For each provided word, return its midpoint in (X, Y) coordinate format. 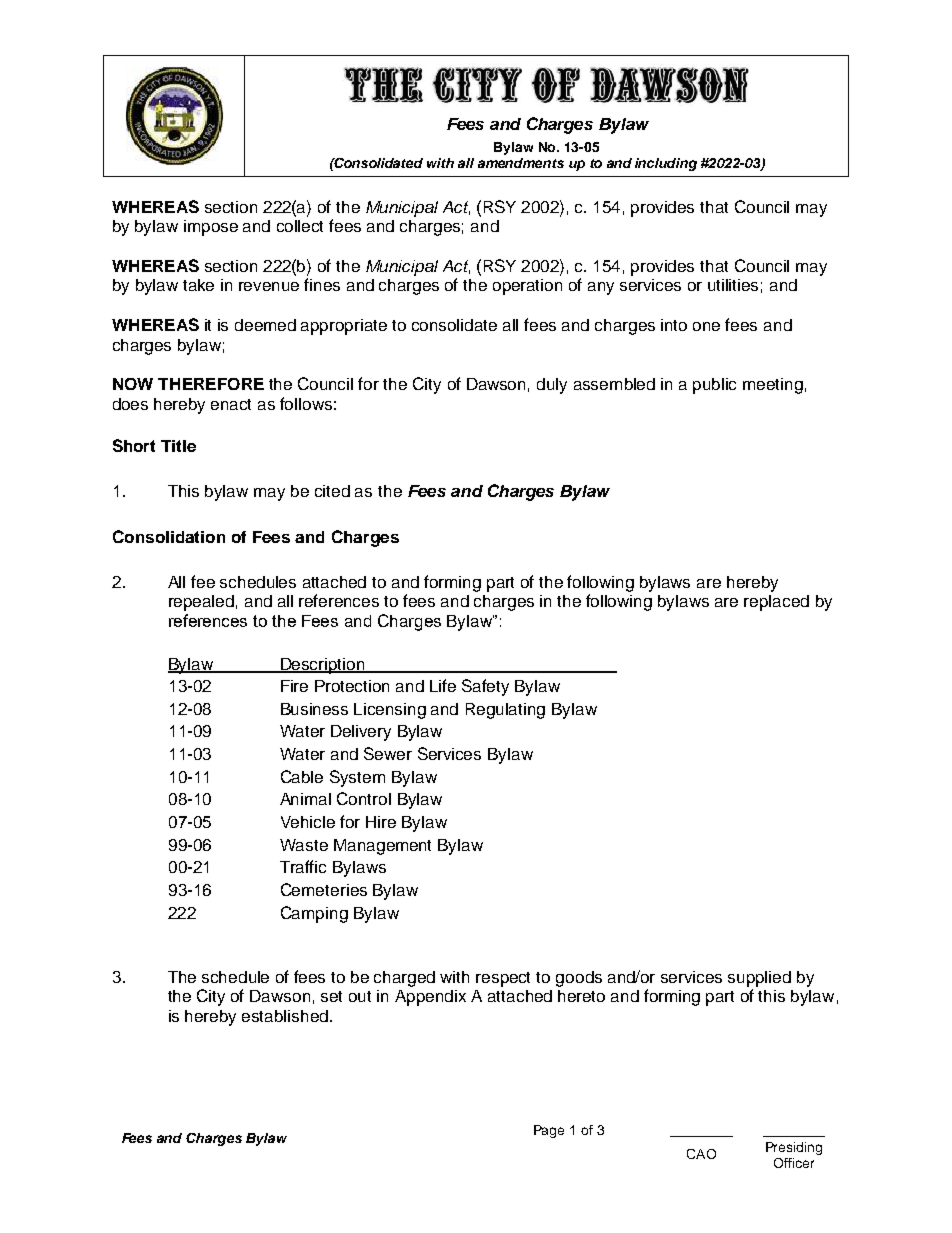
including (666, 164)
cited (332, 491)
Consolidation (169, 536)
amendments (521, 163)
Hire (381, 822)
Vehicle (308, 822)
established (285, 1016)
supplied (759, 979)
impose (211, 228)
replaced (776, 603)
